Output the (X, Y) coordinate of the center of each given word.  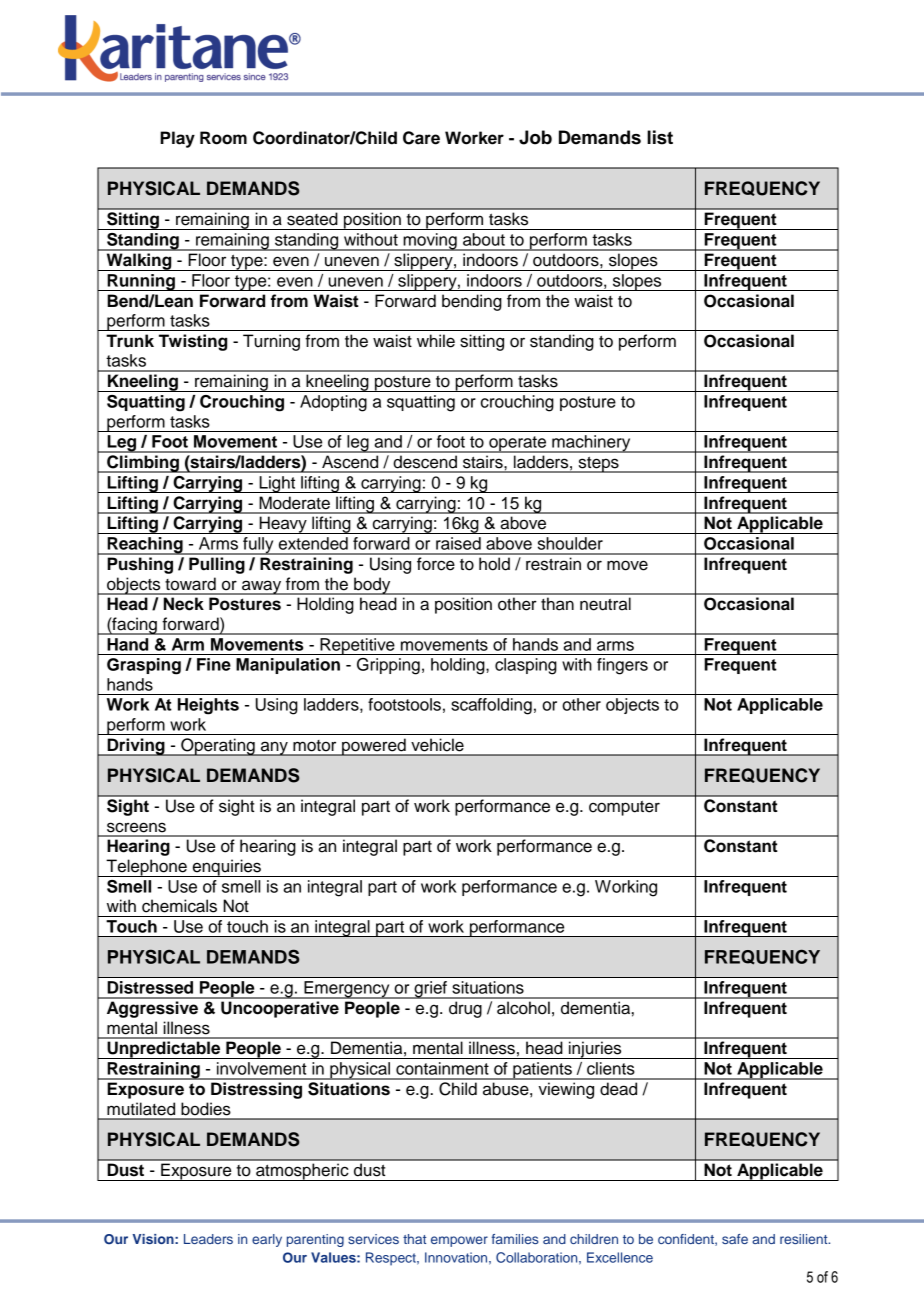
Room (223, 138)
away (262, 587)
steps (598, 464)
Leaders (208, 1239)
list (660, 137)
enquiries (226, 868)
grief (430, 990)
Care (421, 138)
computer (624, 808)
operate (518, 444)
